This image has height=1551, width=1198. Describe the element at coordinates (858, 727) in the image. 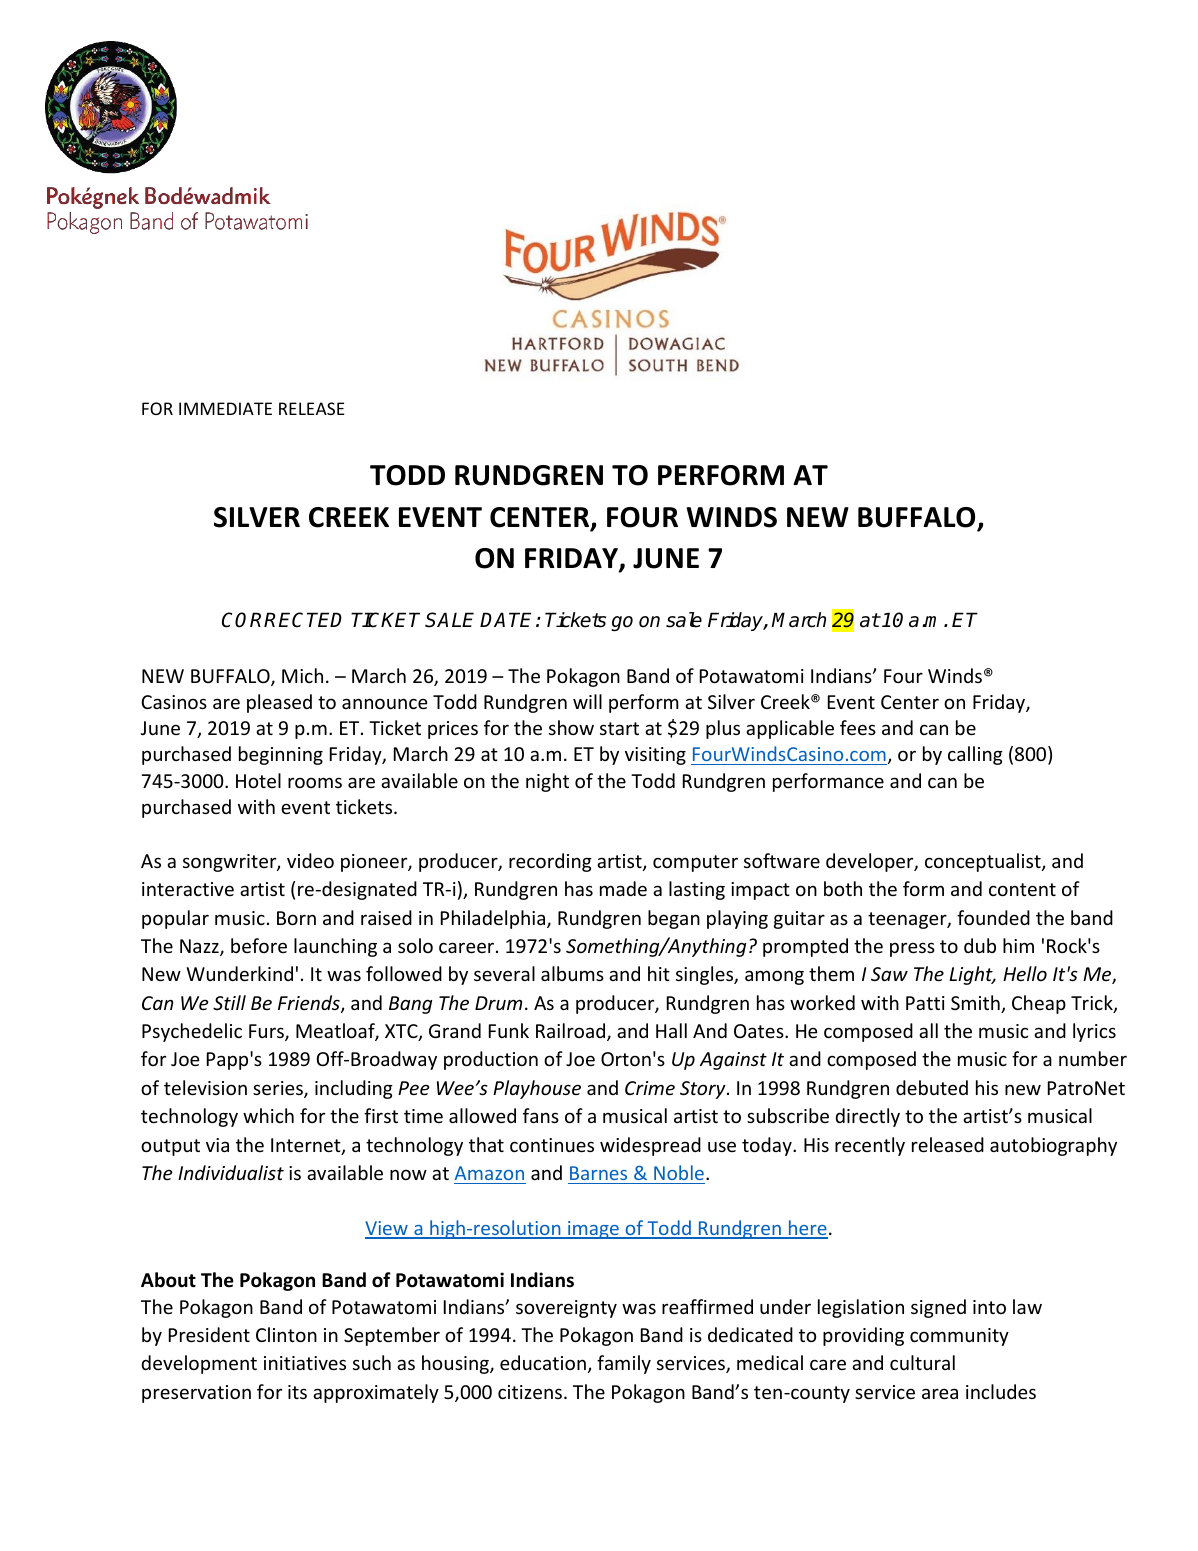

I see `fees` at that location.
